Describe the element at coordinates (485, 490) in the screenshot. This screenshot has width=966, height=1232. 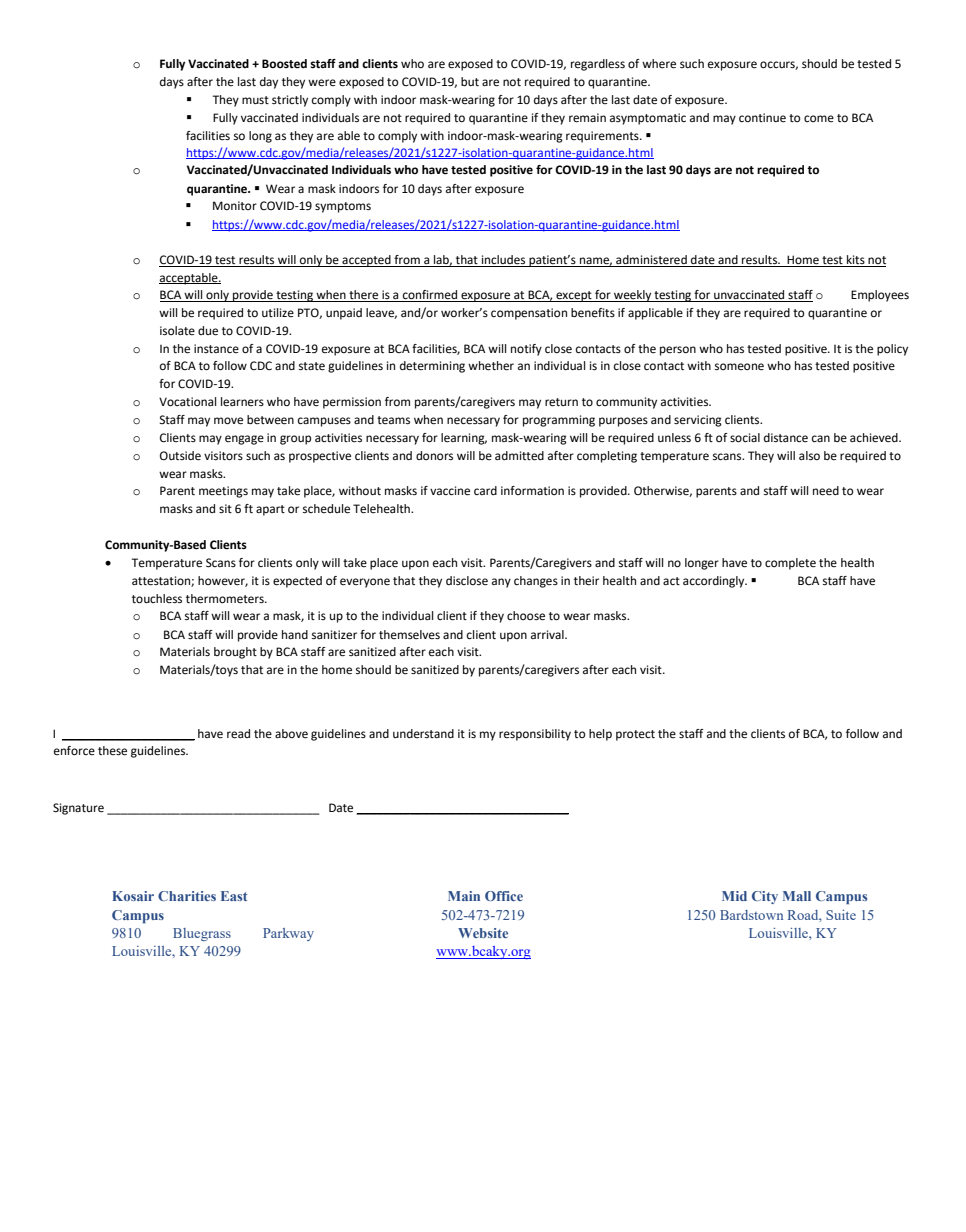
I see `card` at that location.
